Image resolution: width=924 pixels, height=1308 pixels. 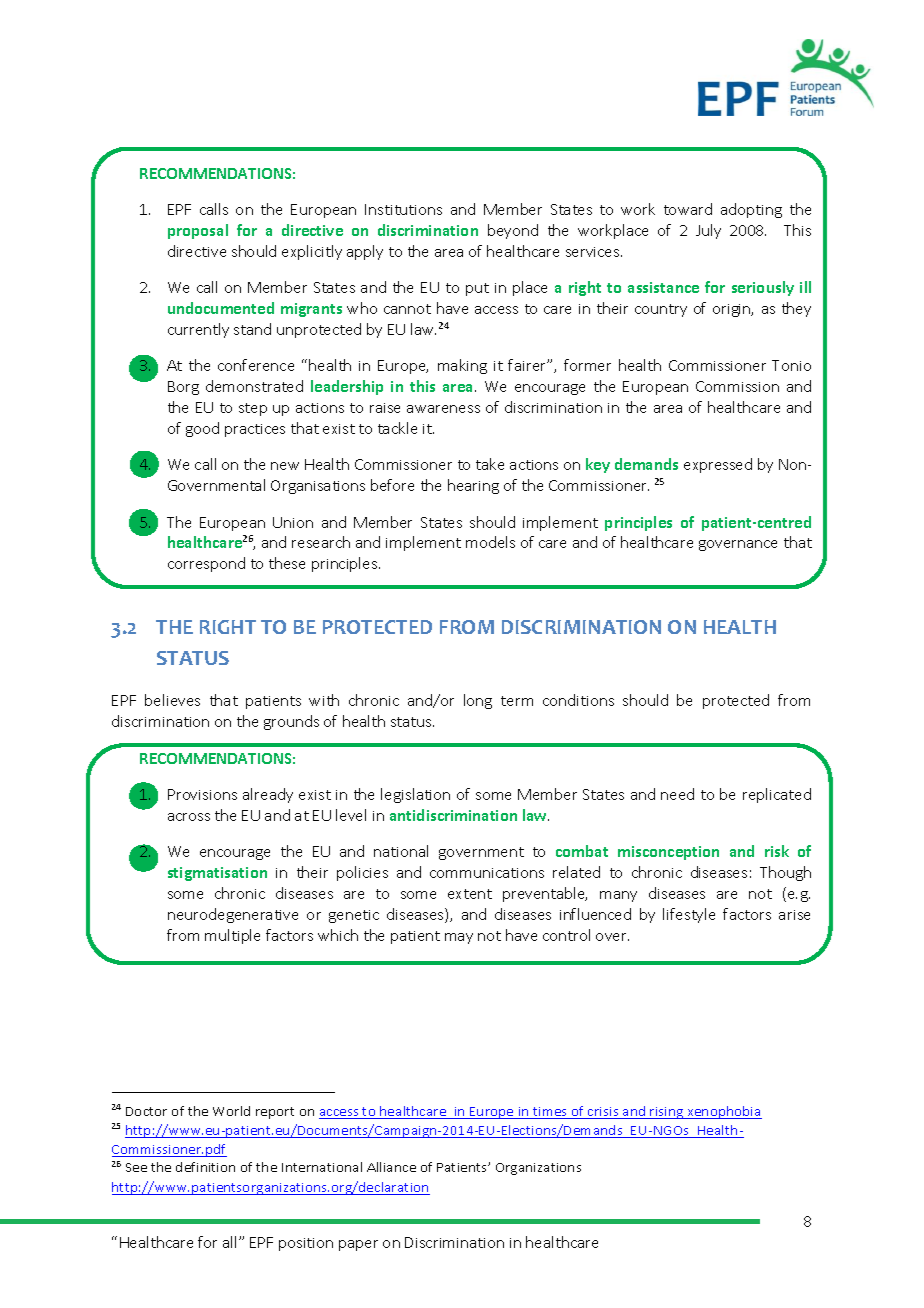 What do you see at coordinates (232, 936) in the document?
I see `multiple` at bounding box center [232, 936].
